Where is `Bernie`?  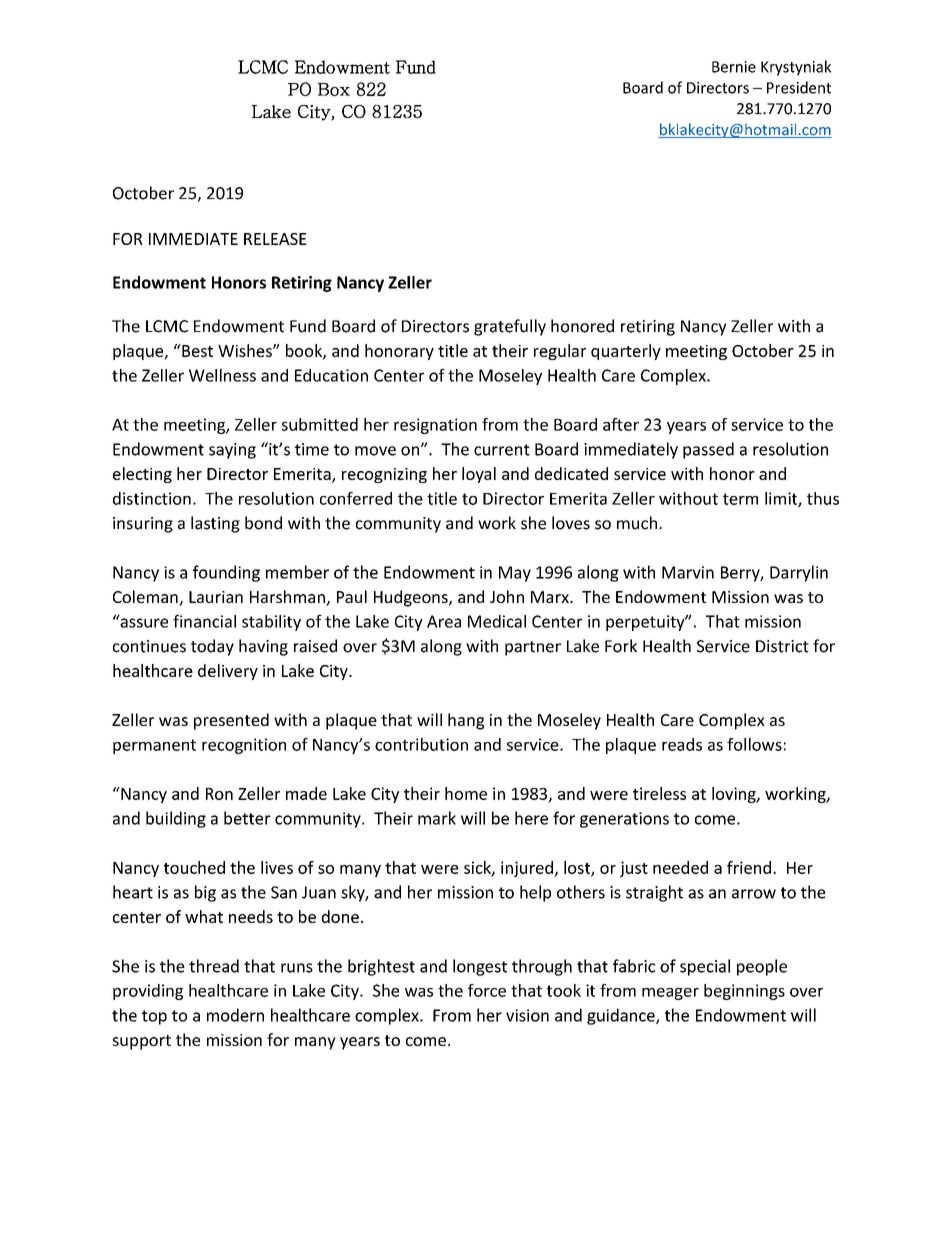 Bernie is located at coordinates (734, 67).
